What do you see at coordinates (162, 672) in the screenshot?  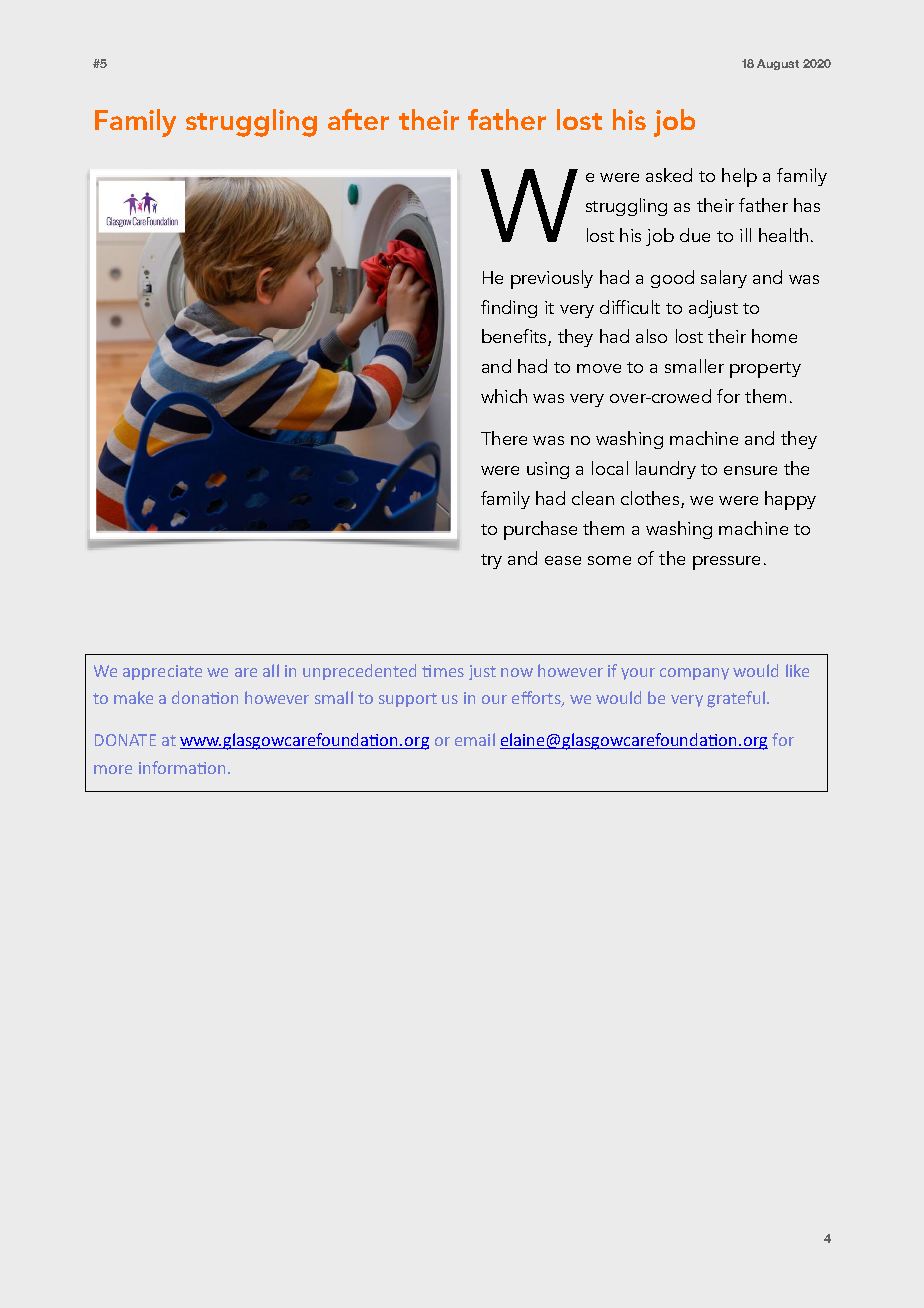 I see `appreciate` at bounding box center [162, 672].
